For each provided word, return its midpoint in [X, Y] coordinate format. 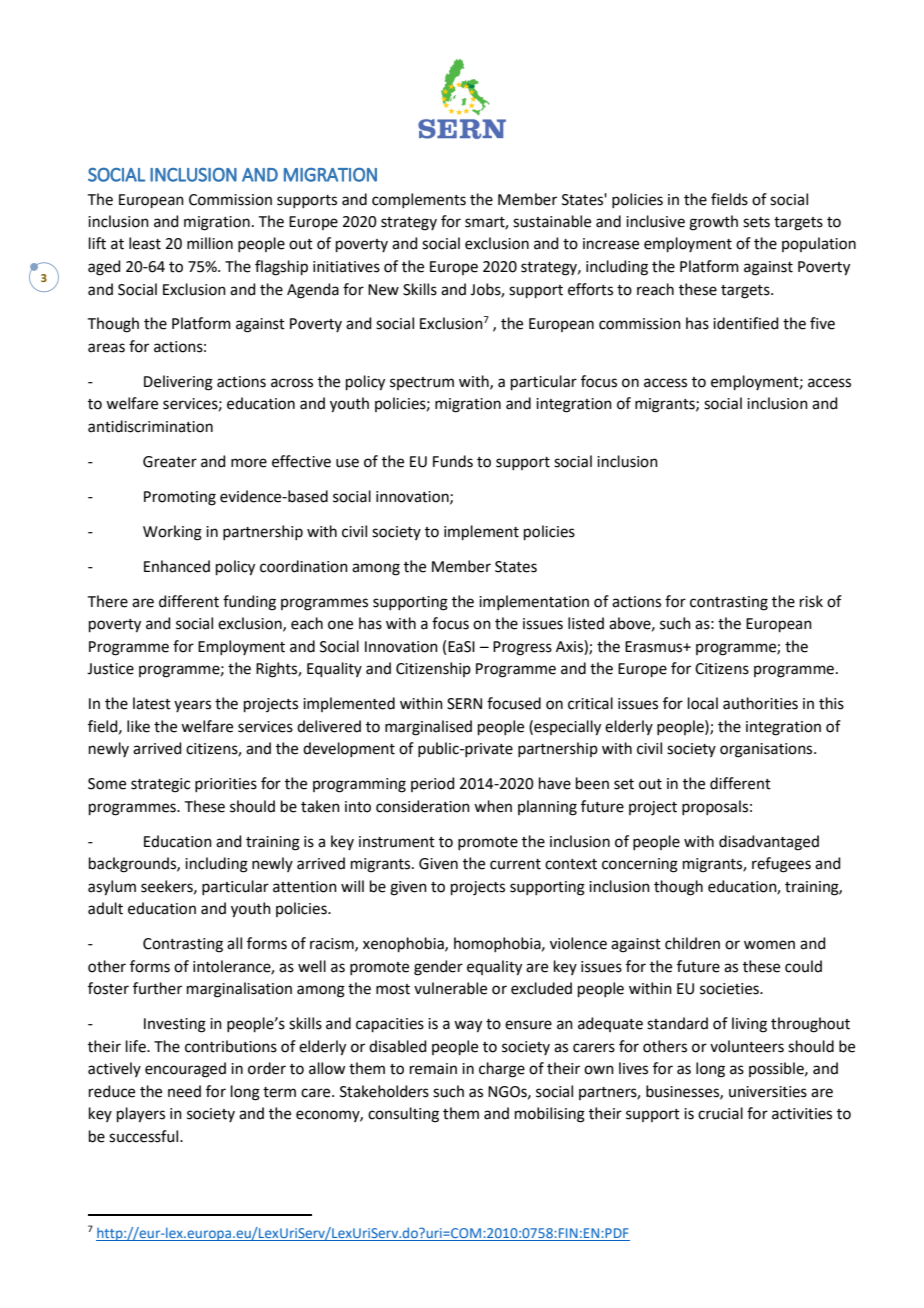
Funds [453, 461]
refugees [781, 865]
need [184, 1091]
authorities [760, 703]
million [210, 243]
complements [419, 200]
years [192, 706]
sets [756, 222]
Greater [170, 462]
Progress [522, 648]
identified [746, 323]
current [515, 864]
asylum [112, 888]
